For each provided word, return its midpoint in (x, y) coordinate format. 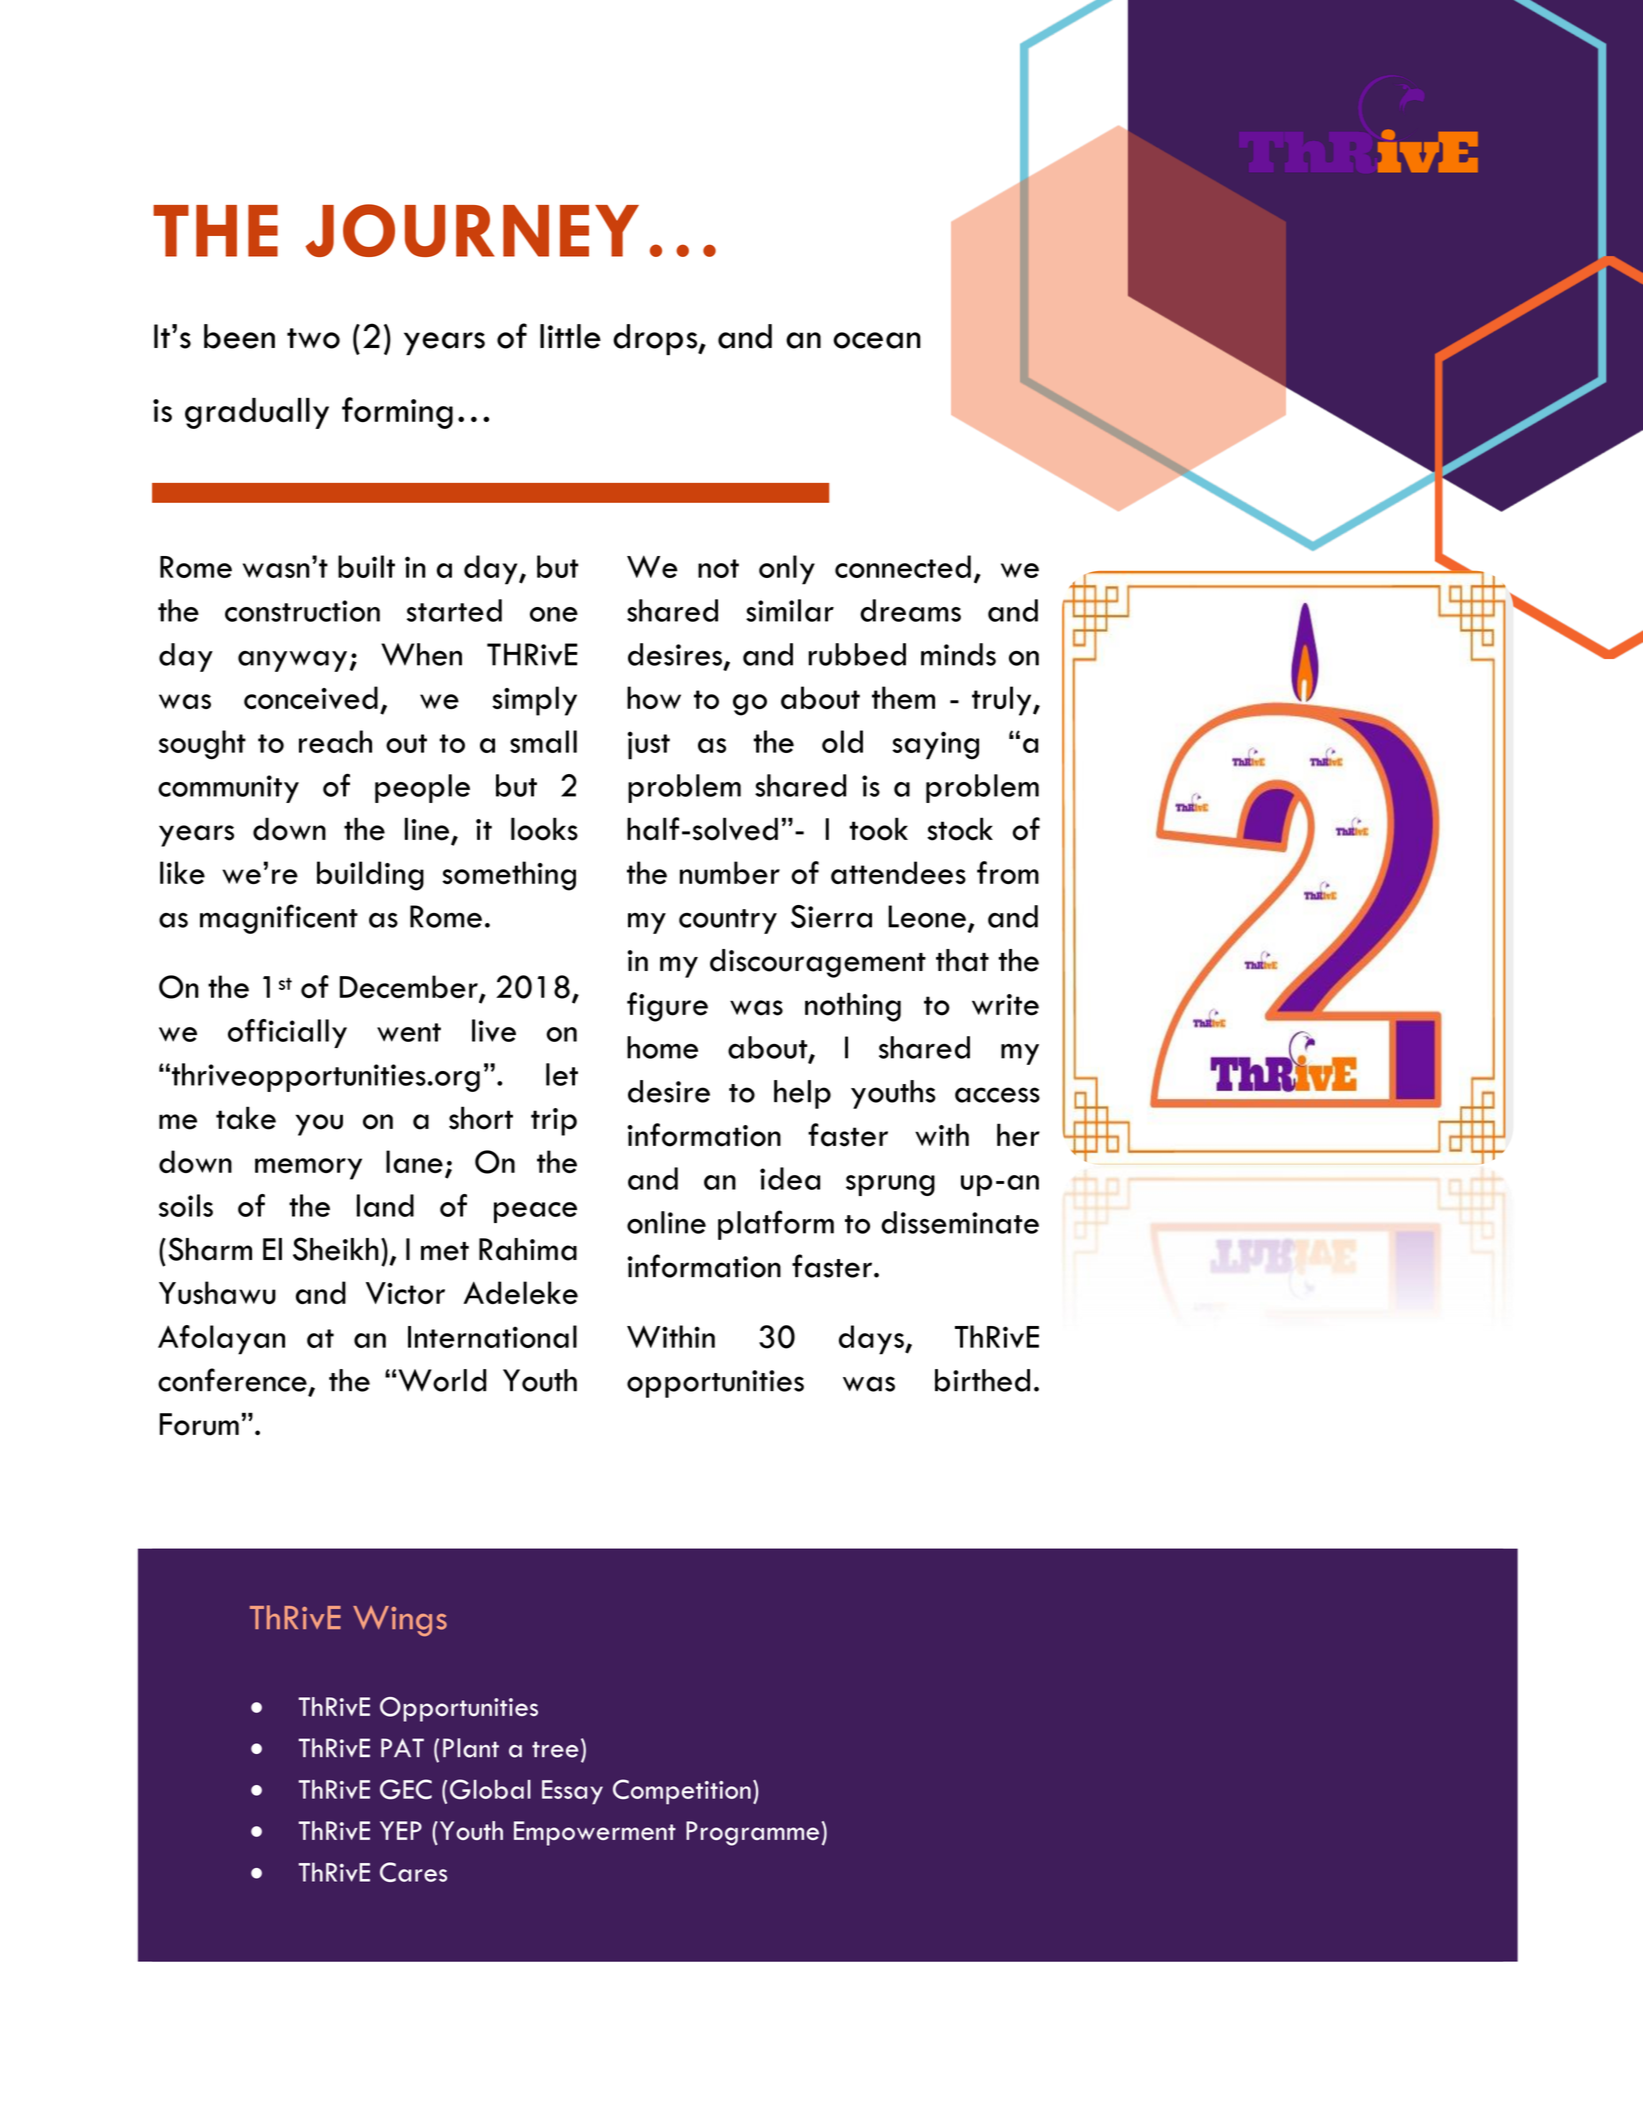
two (313, 338)
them (903, 697)
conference (232, 1380)
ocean (877, 340)
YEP (401, 1830)
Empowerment (595, 1833)
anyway (292, 661)
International (492, 1336)
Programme (752, 1833)
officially (287, 1033)
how (654, 697)
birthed (982, 1380)
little (570, 336)
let (562, 1074)
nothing (853, 1007)
